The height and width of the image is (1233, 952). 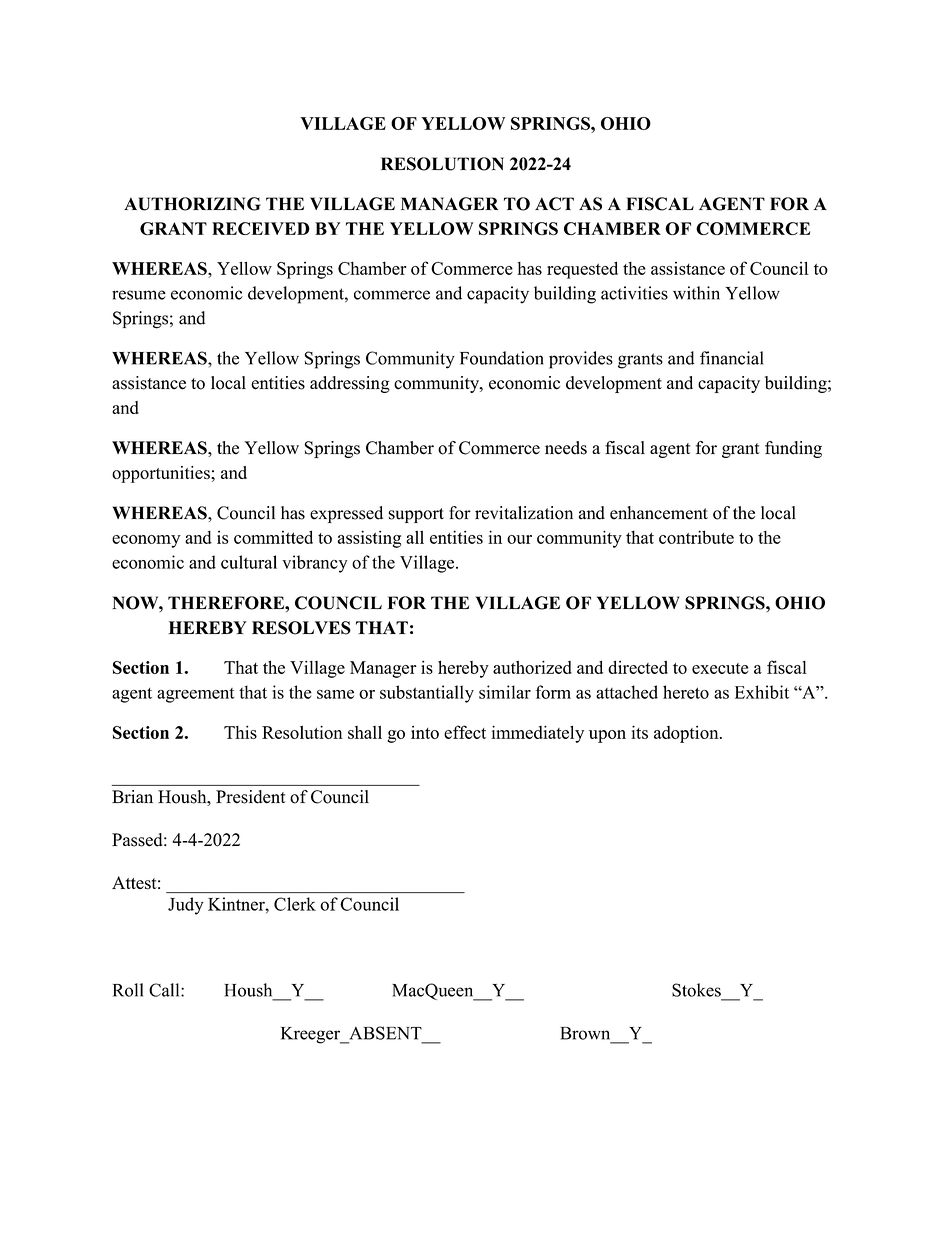 I want to click on AUTHORIZING, so click(x=192, y=204).
